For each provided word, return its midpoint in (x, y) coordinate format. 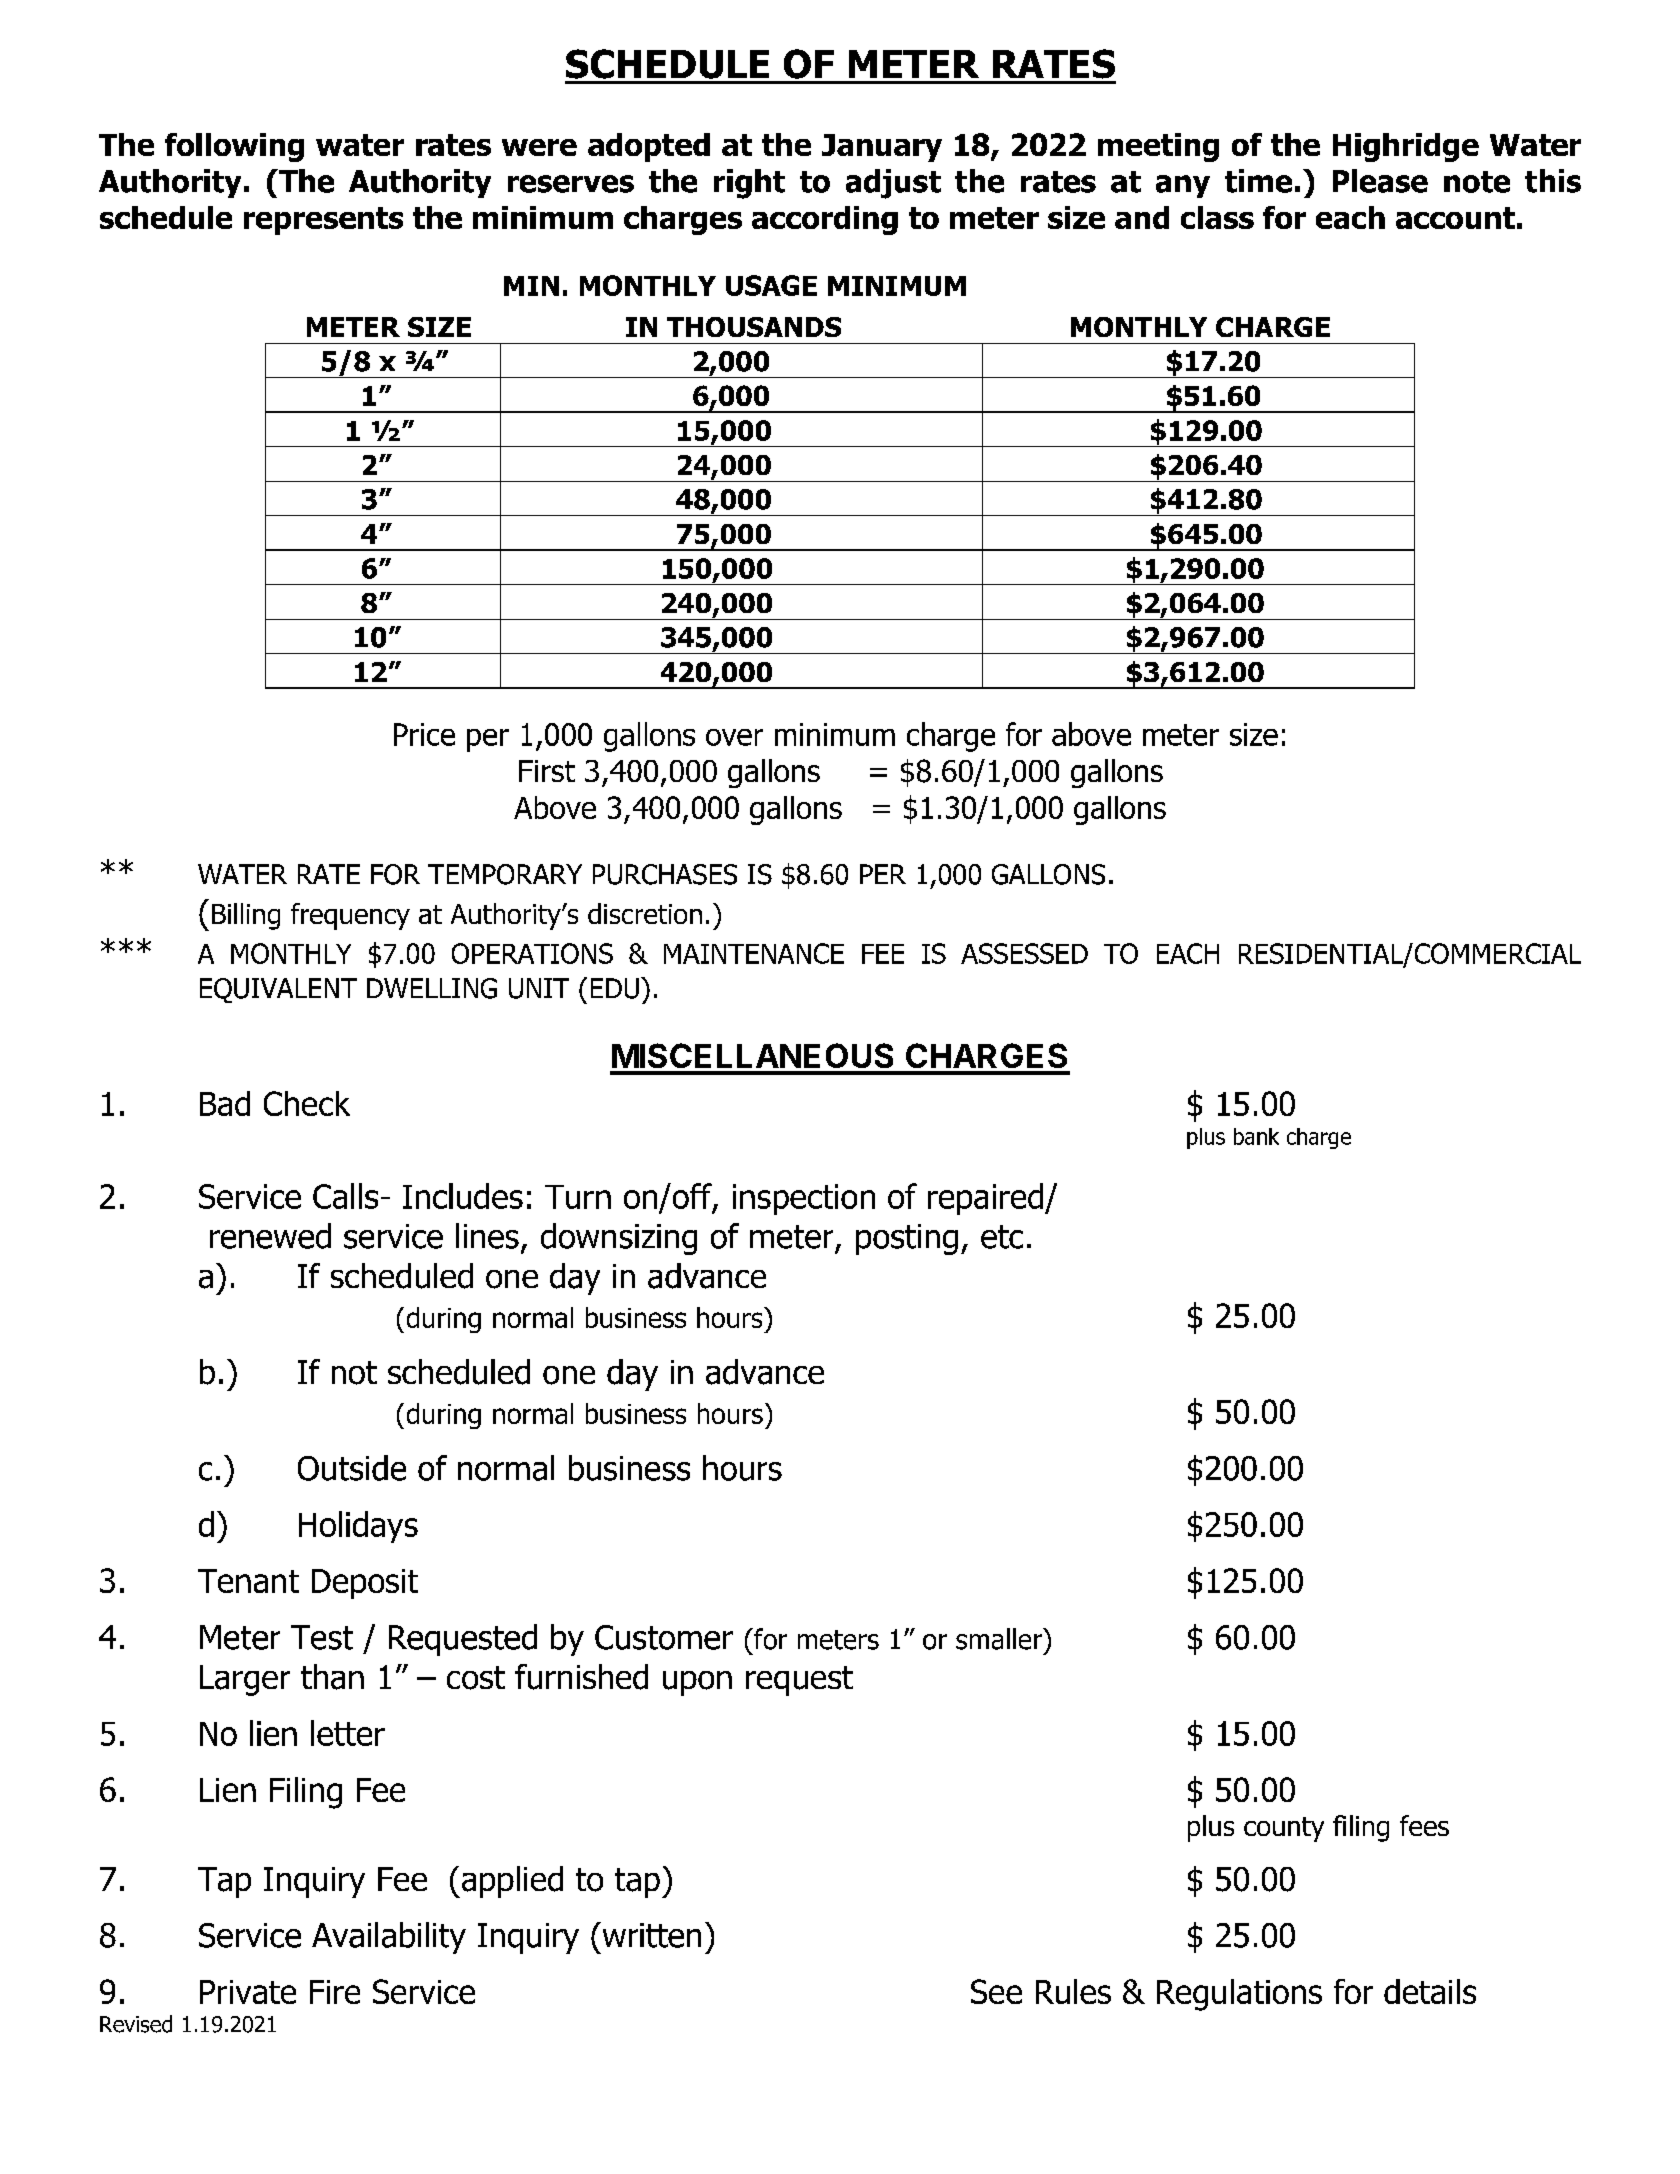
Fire (335, 1992)
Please (1380, 181)
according (825, 220)
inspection (804, 1199)
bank (1256, 1136)
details (1430, 1991)
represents (323, 221)
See (996, 1991)
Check (307, 1103)
